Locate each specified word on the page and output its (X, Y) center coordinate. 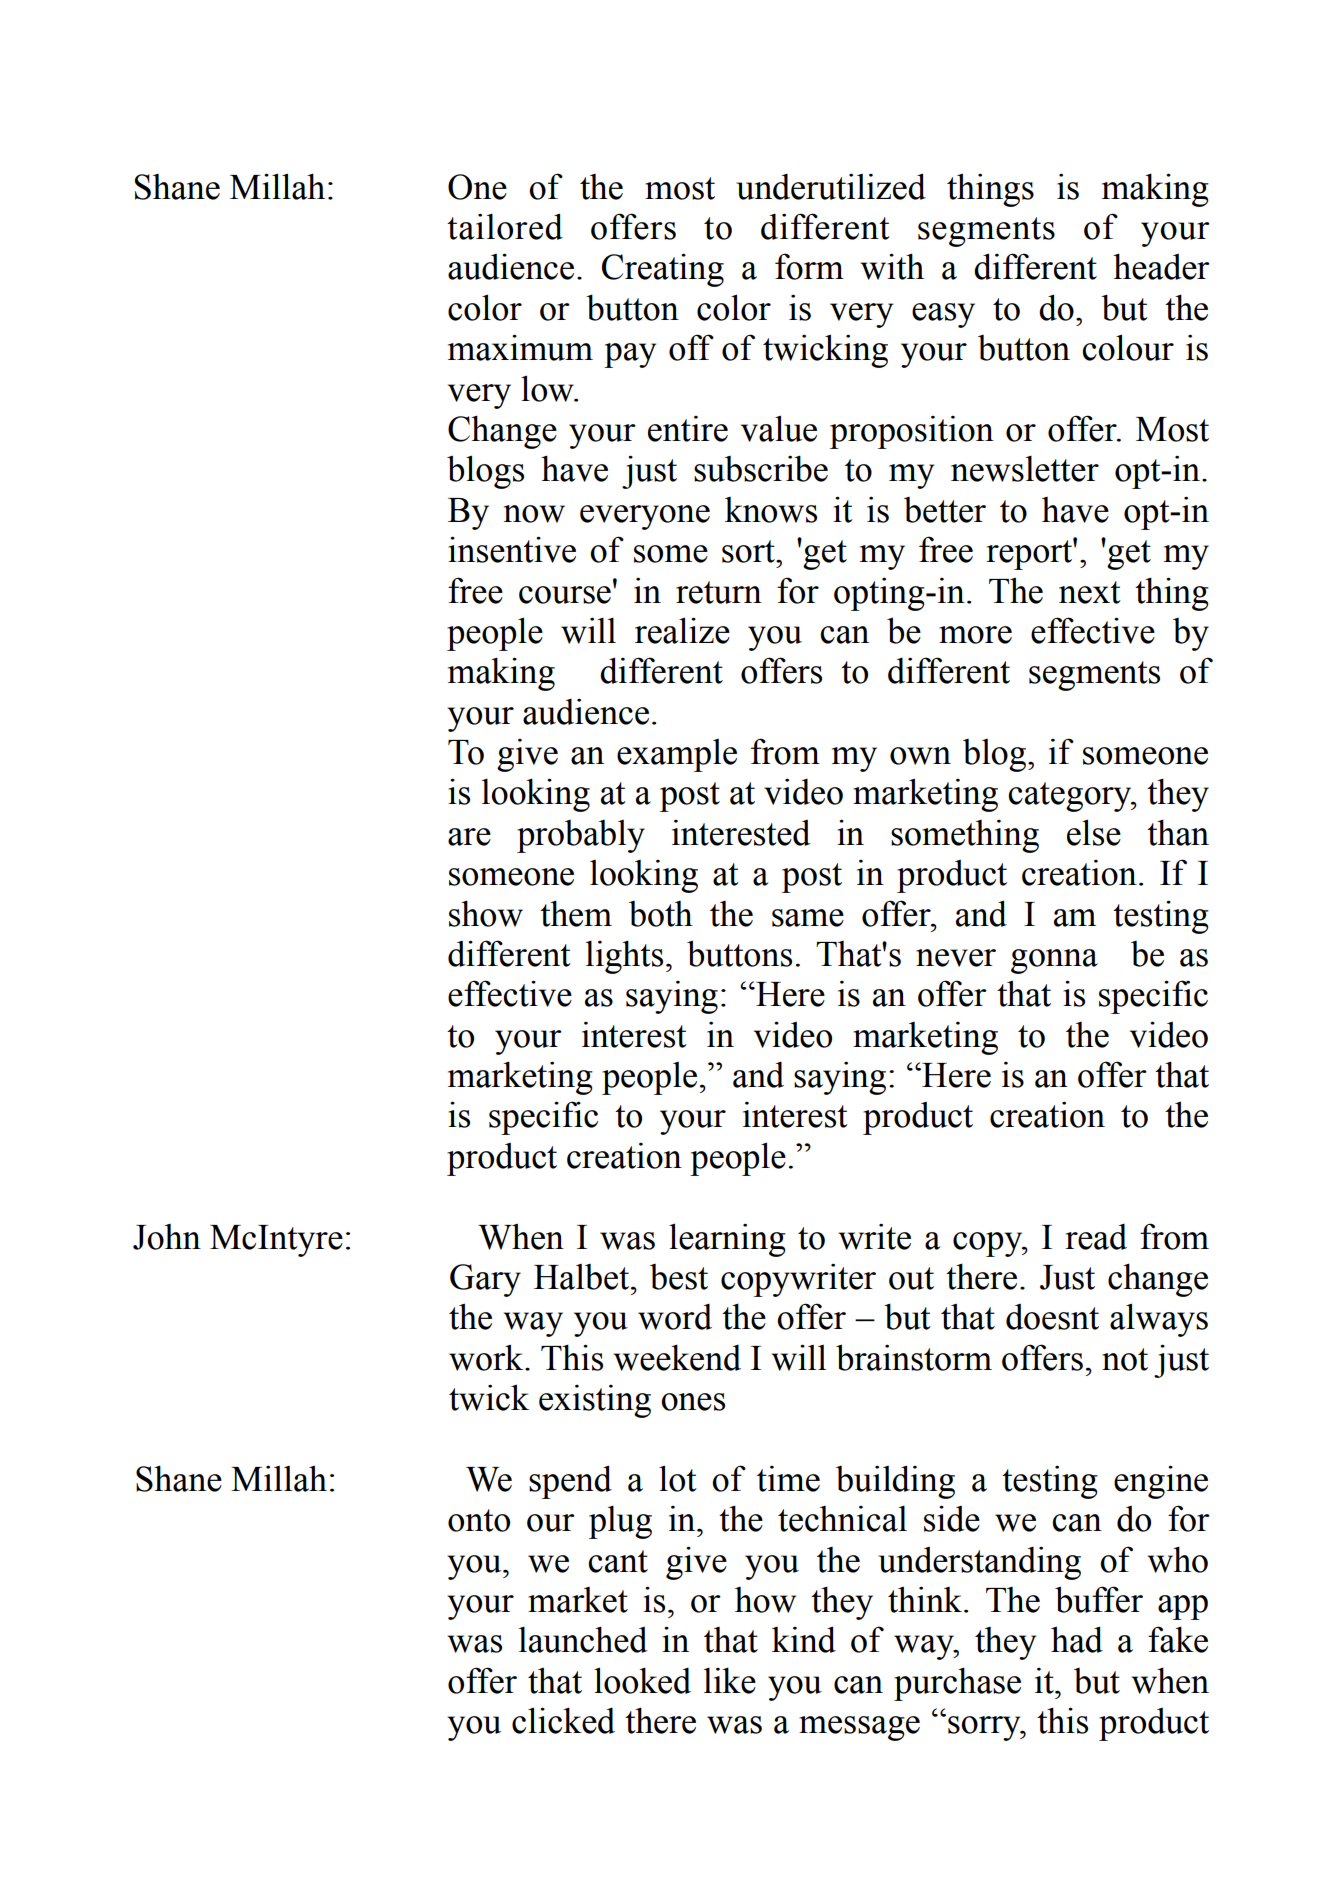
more (975, 635)
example (677, 755)
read (1096, 1236)
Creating (663, 270)
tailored (505, 226)
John (167, 1237)
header (1161, 266)
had (1077, 1639)
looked (642, 1680)
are (469, 837)
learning (727, 1240)
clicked (563, 1720)
